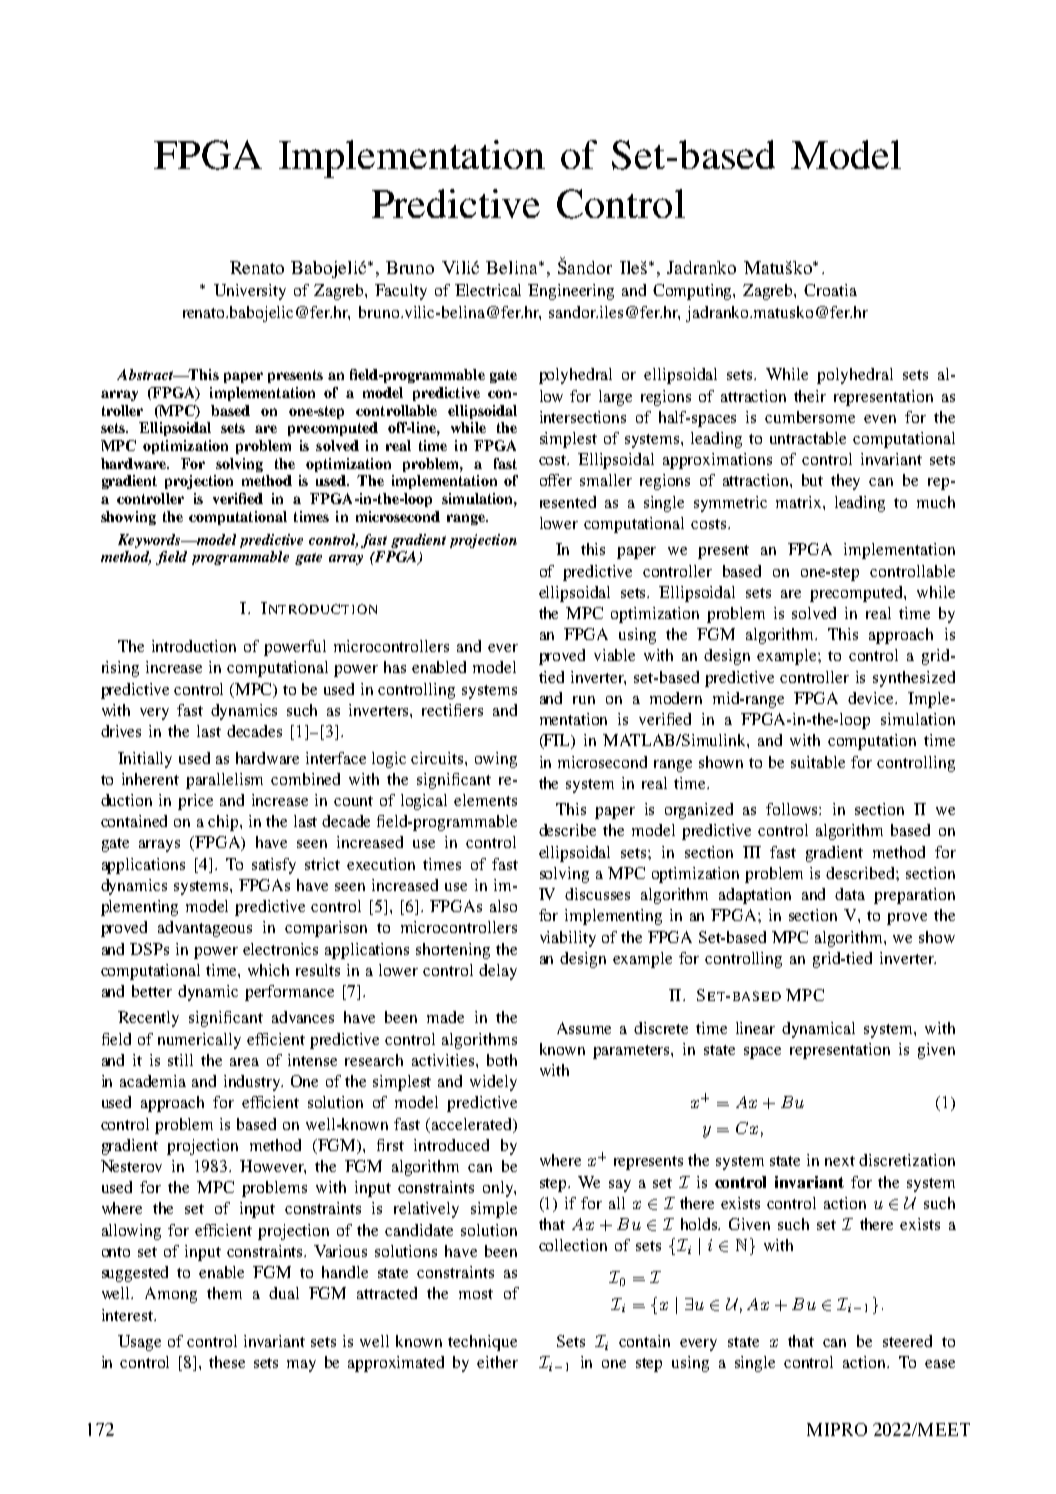 The width and height of the screenshot is (1056, 1494). I want to click on University, so click(250, 292).
